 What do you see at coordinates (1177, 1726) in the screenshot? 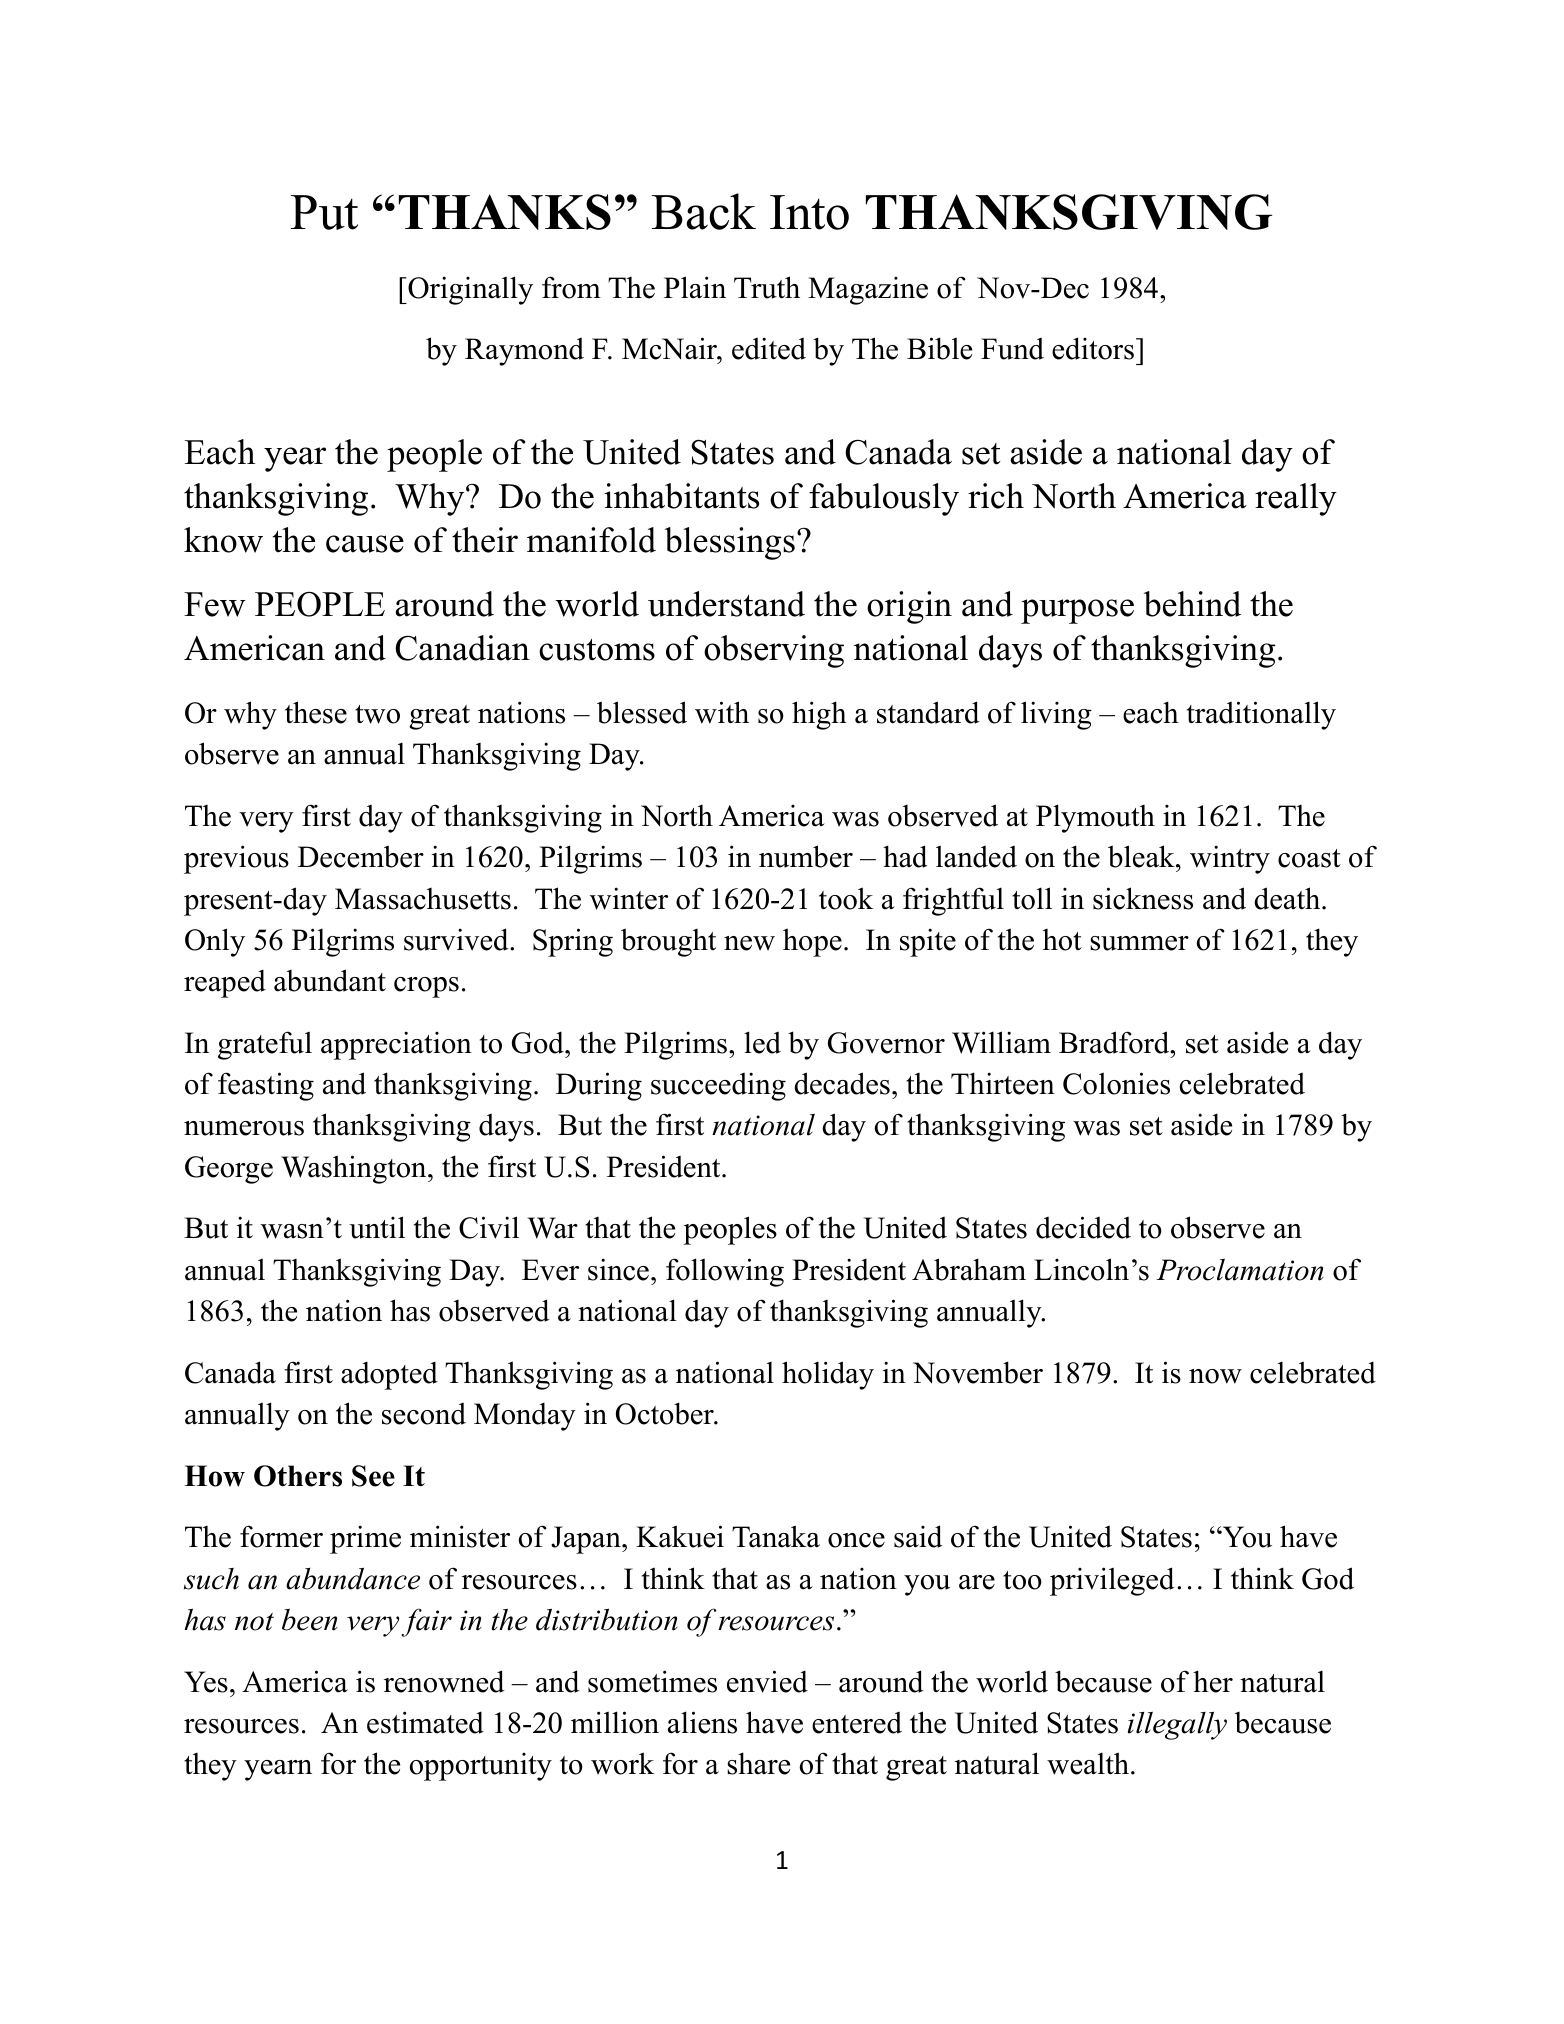
I see `illegally` at bounding box center [1177, 1726].
